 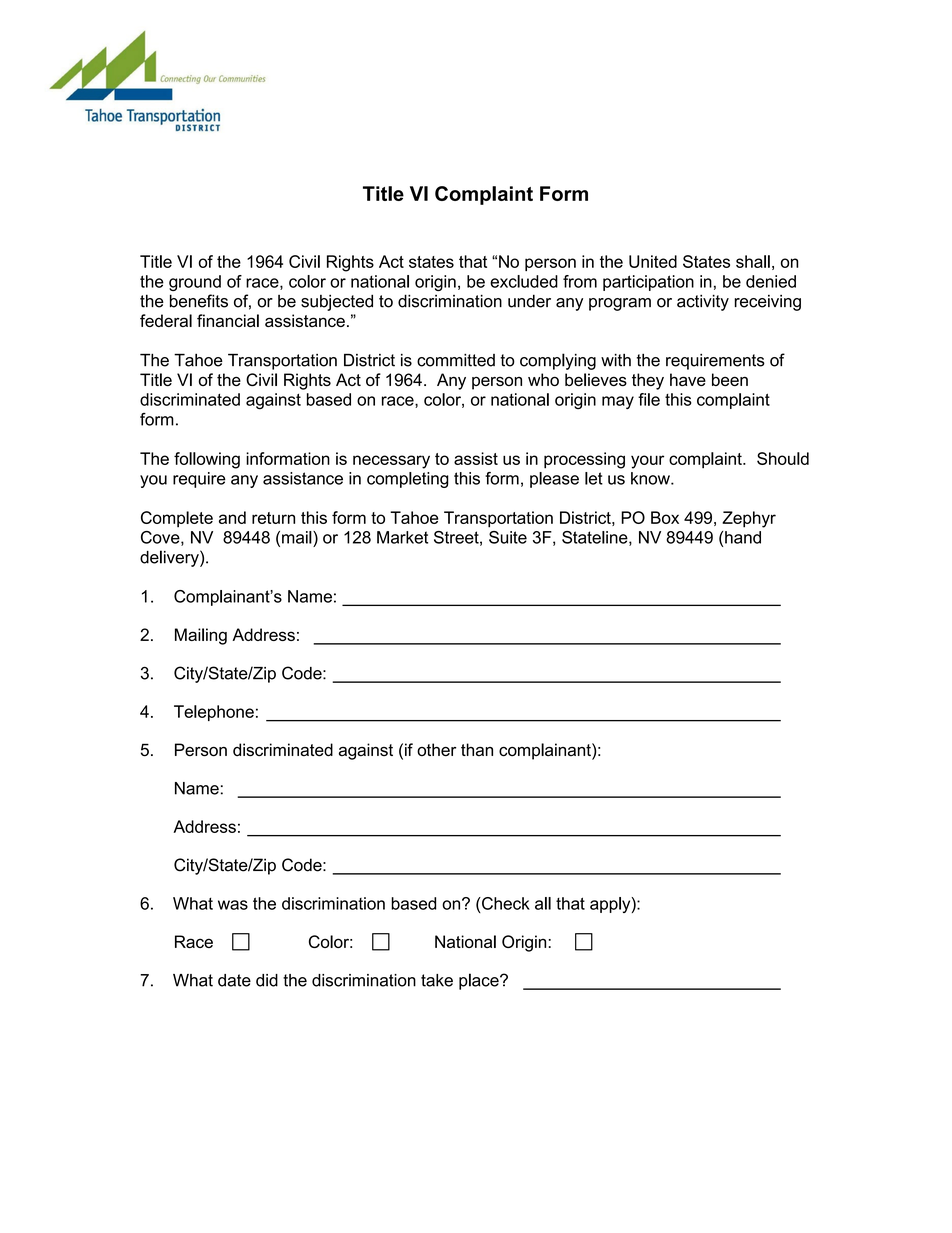 What do you see at coordinates (195, 283) in the screenshot?
I see `ground` at bounding box center [195, 283].
